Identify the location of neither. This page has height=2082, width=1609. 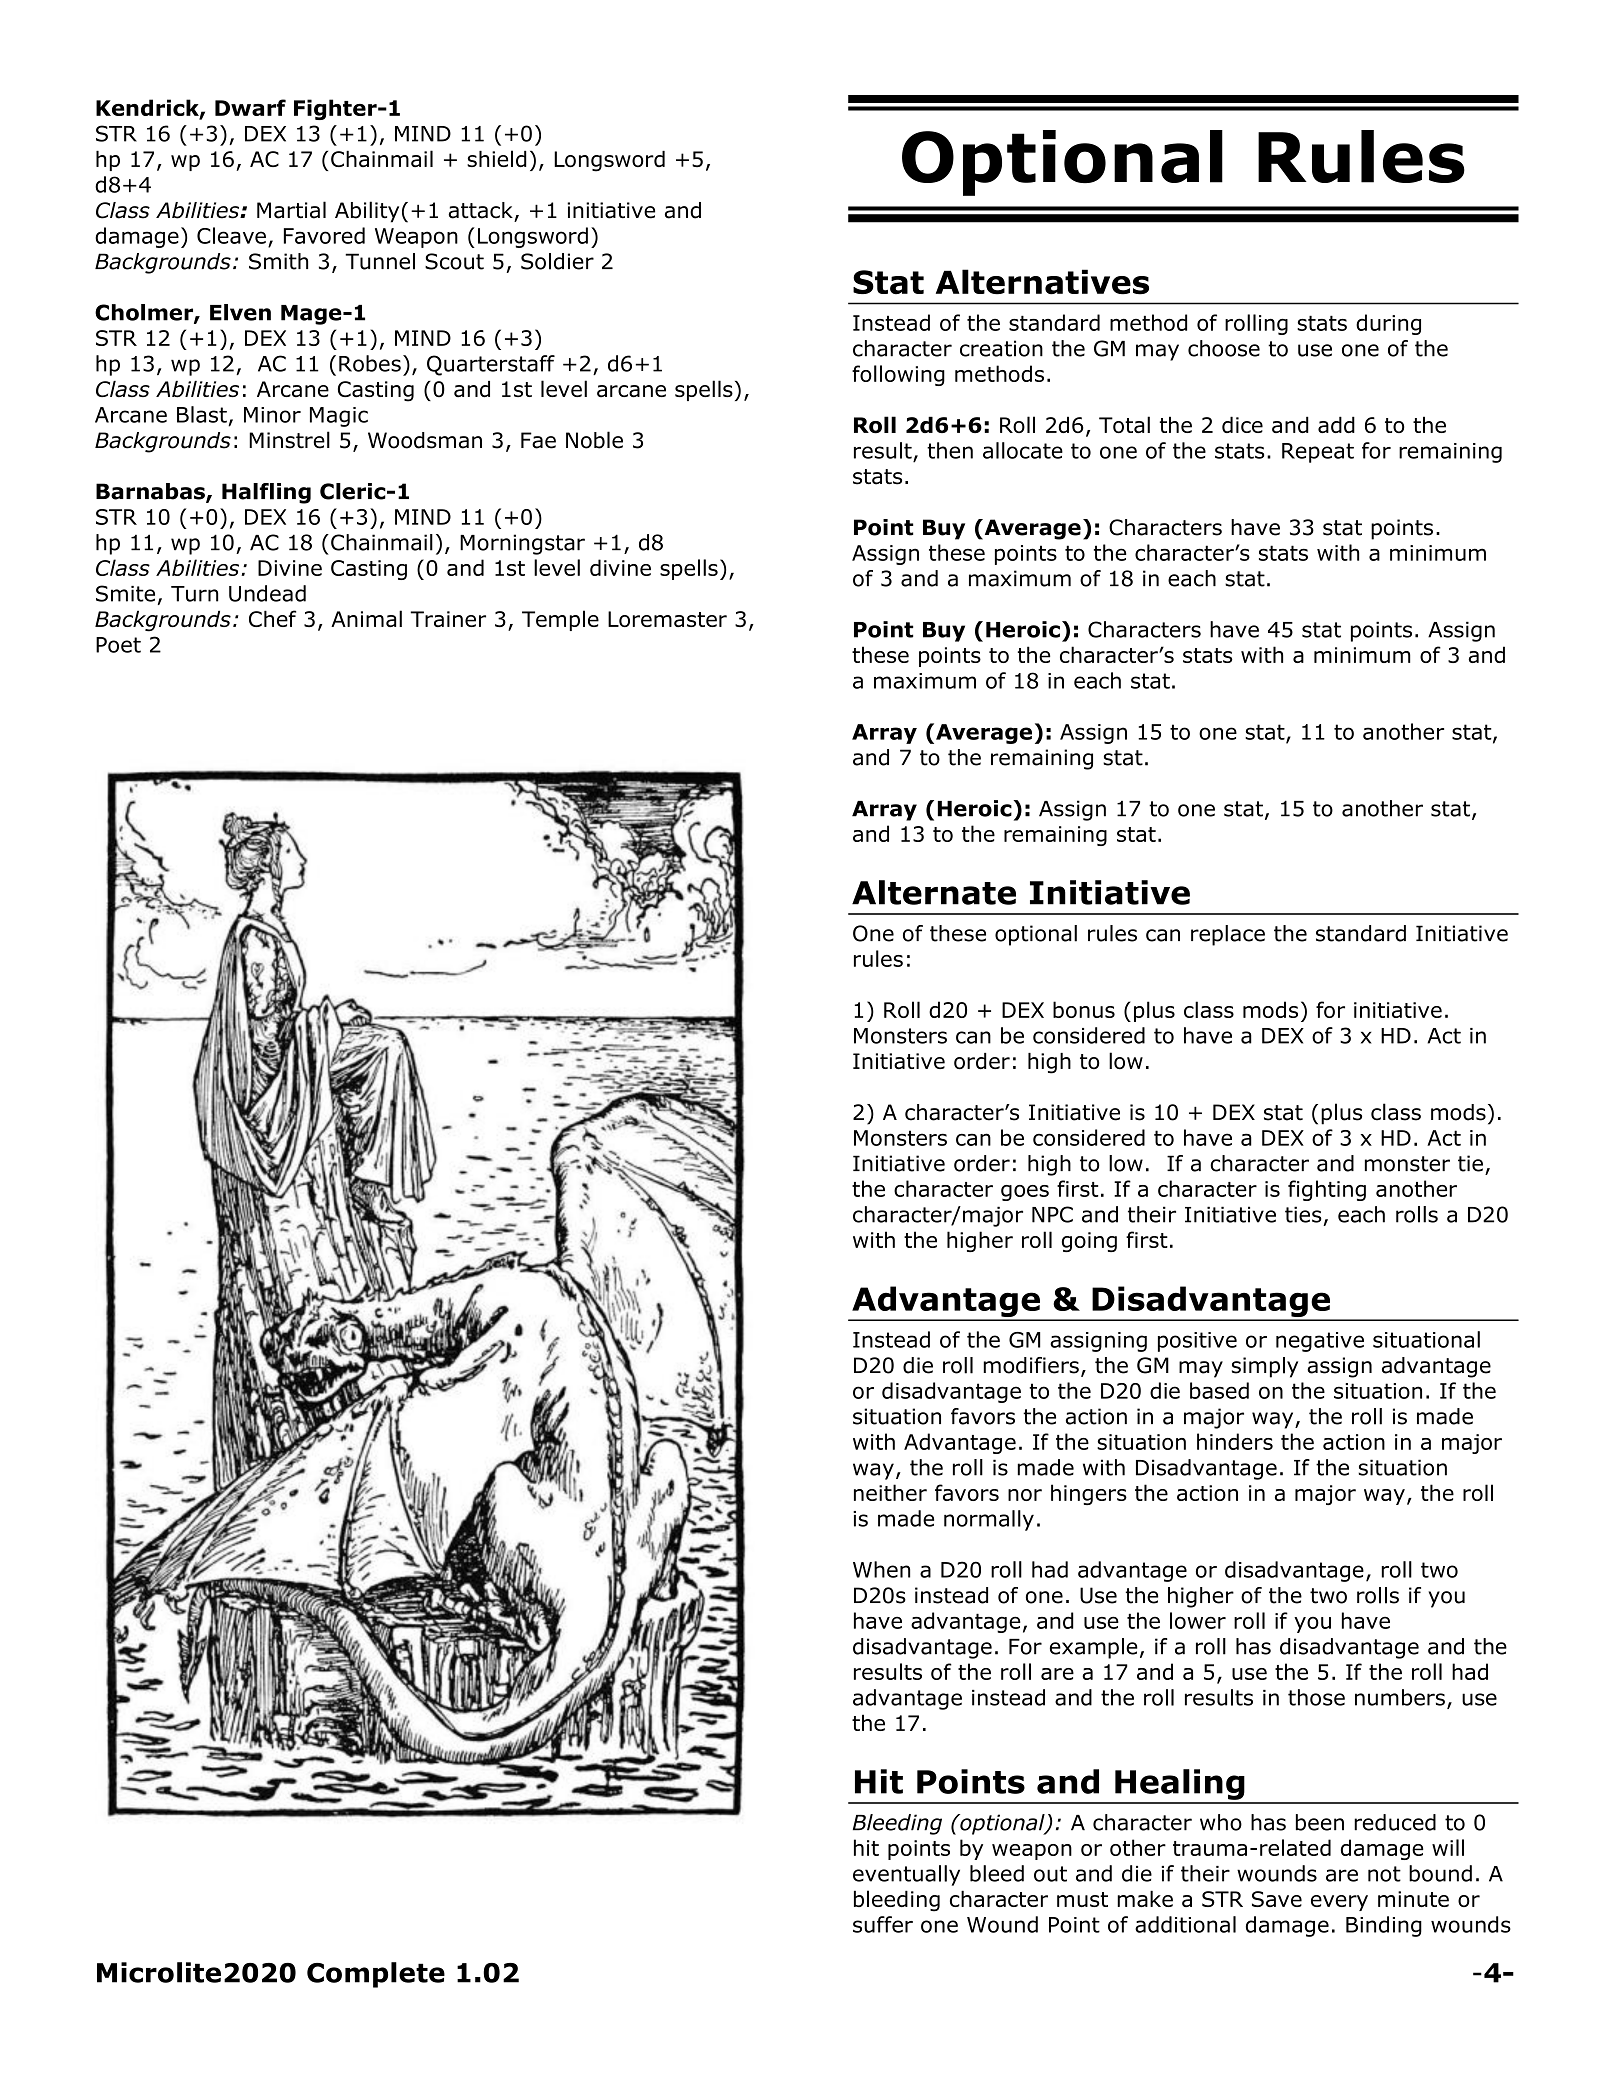
(890, 1492).
